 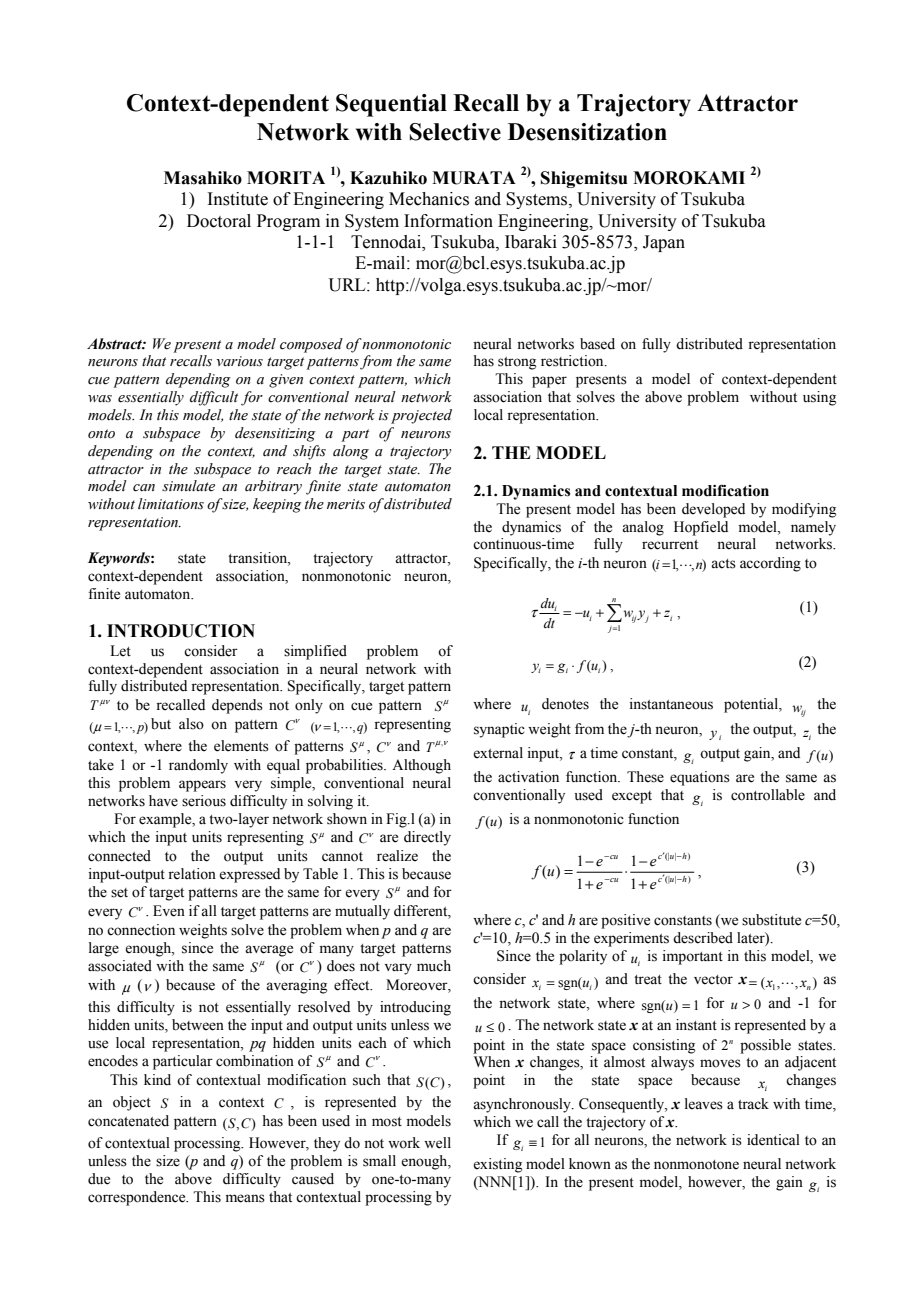 I want to click on correspondence, so click(x=138, y=1198).
